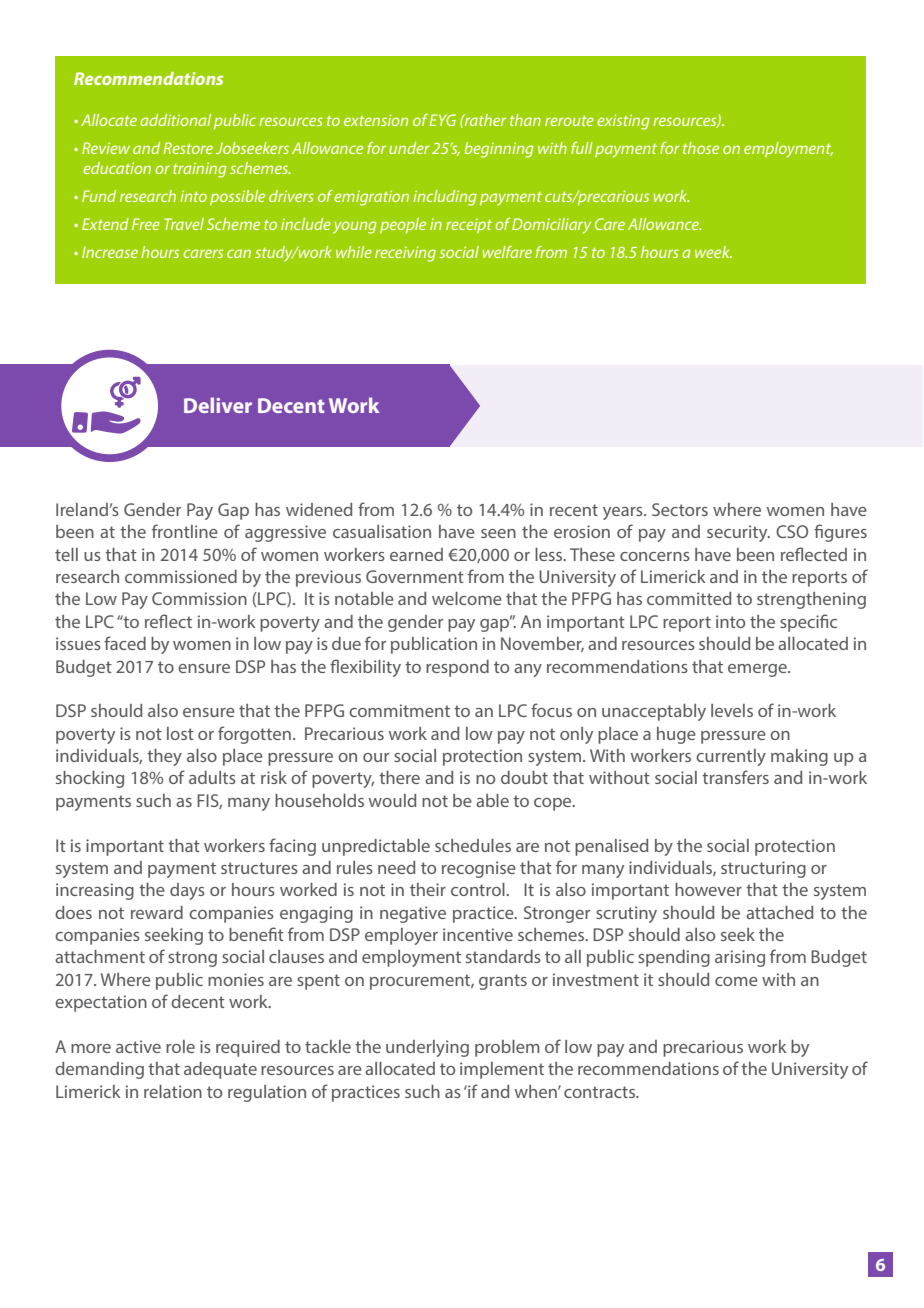 This screenshot has width=924, height=1308. What do you see at coordinates (763, 869) in the screenshot?
I see `structuring` at bounding box center [763, 869].
